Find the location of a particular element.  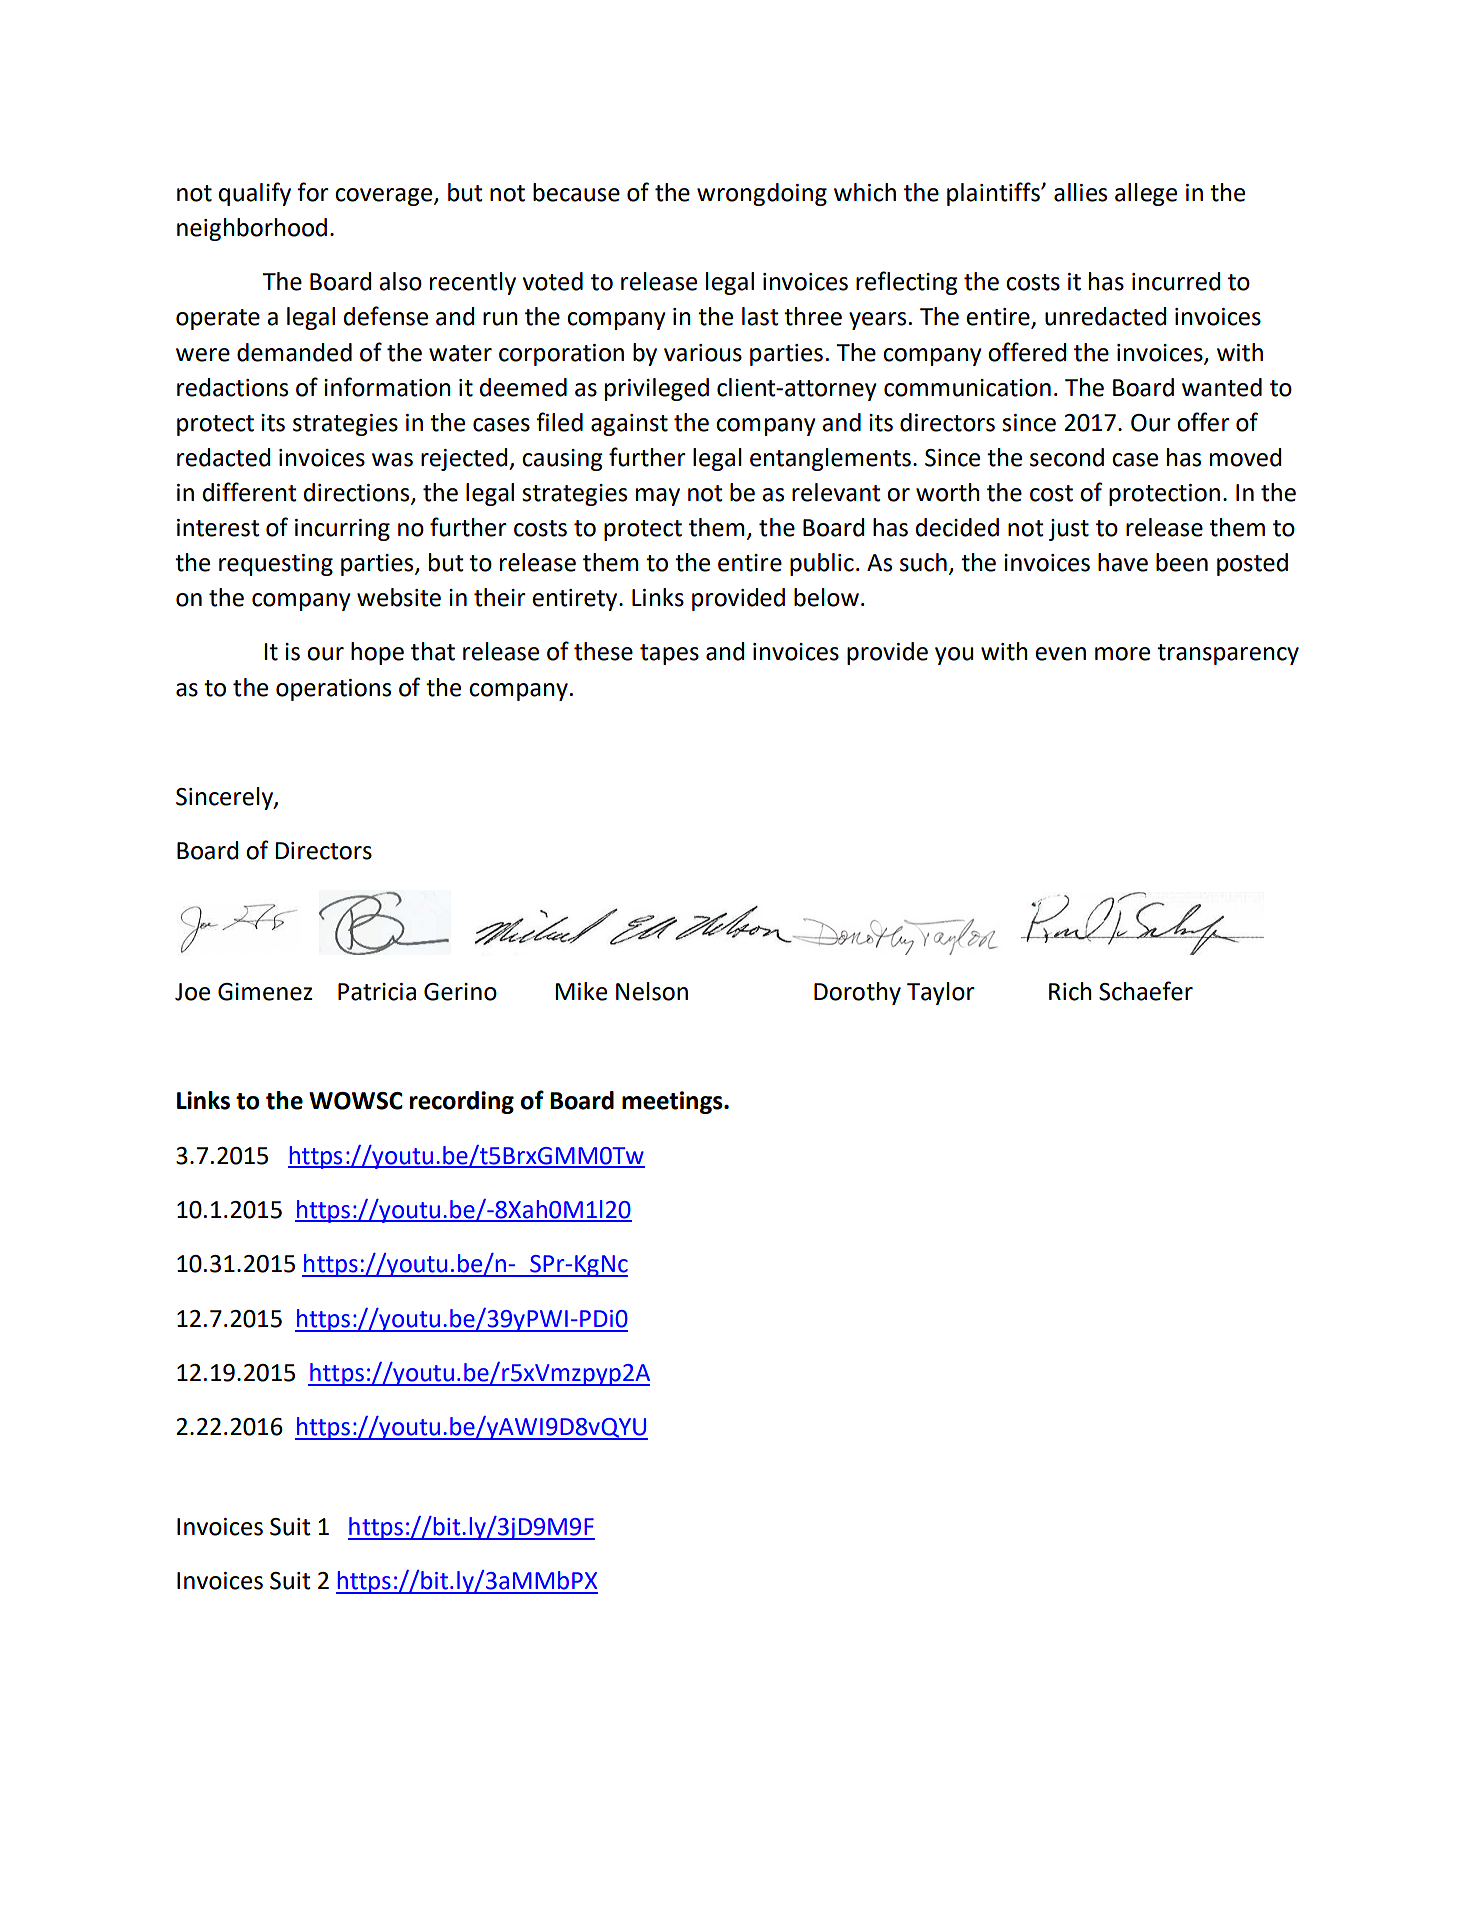

hope is located at coordinates (377, 653).
